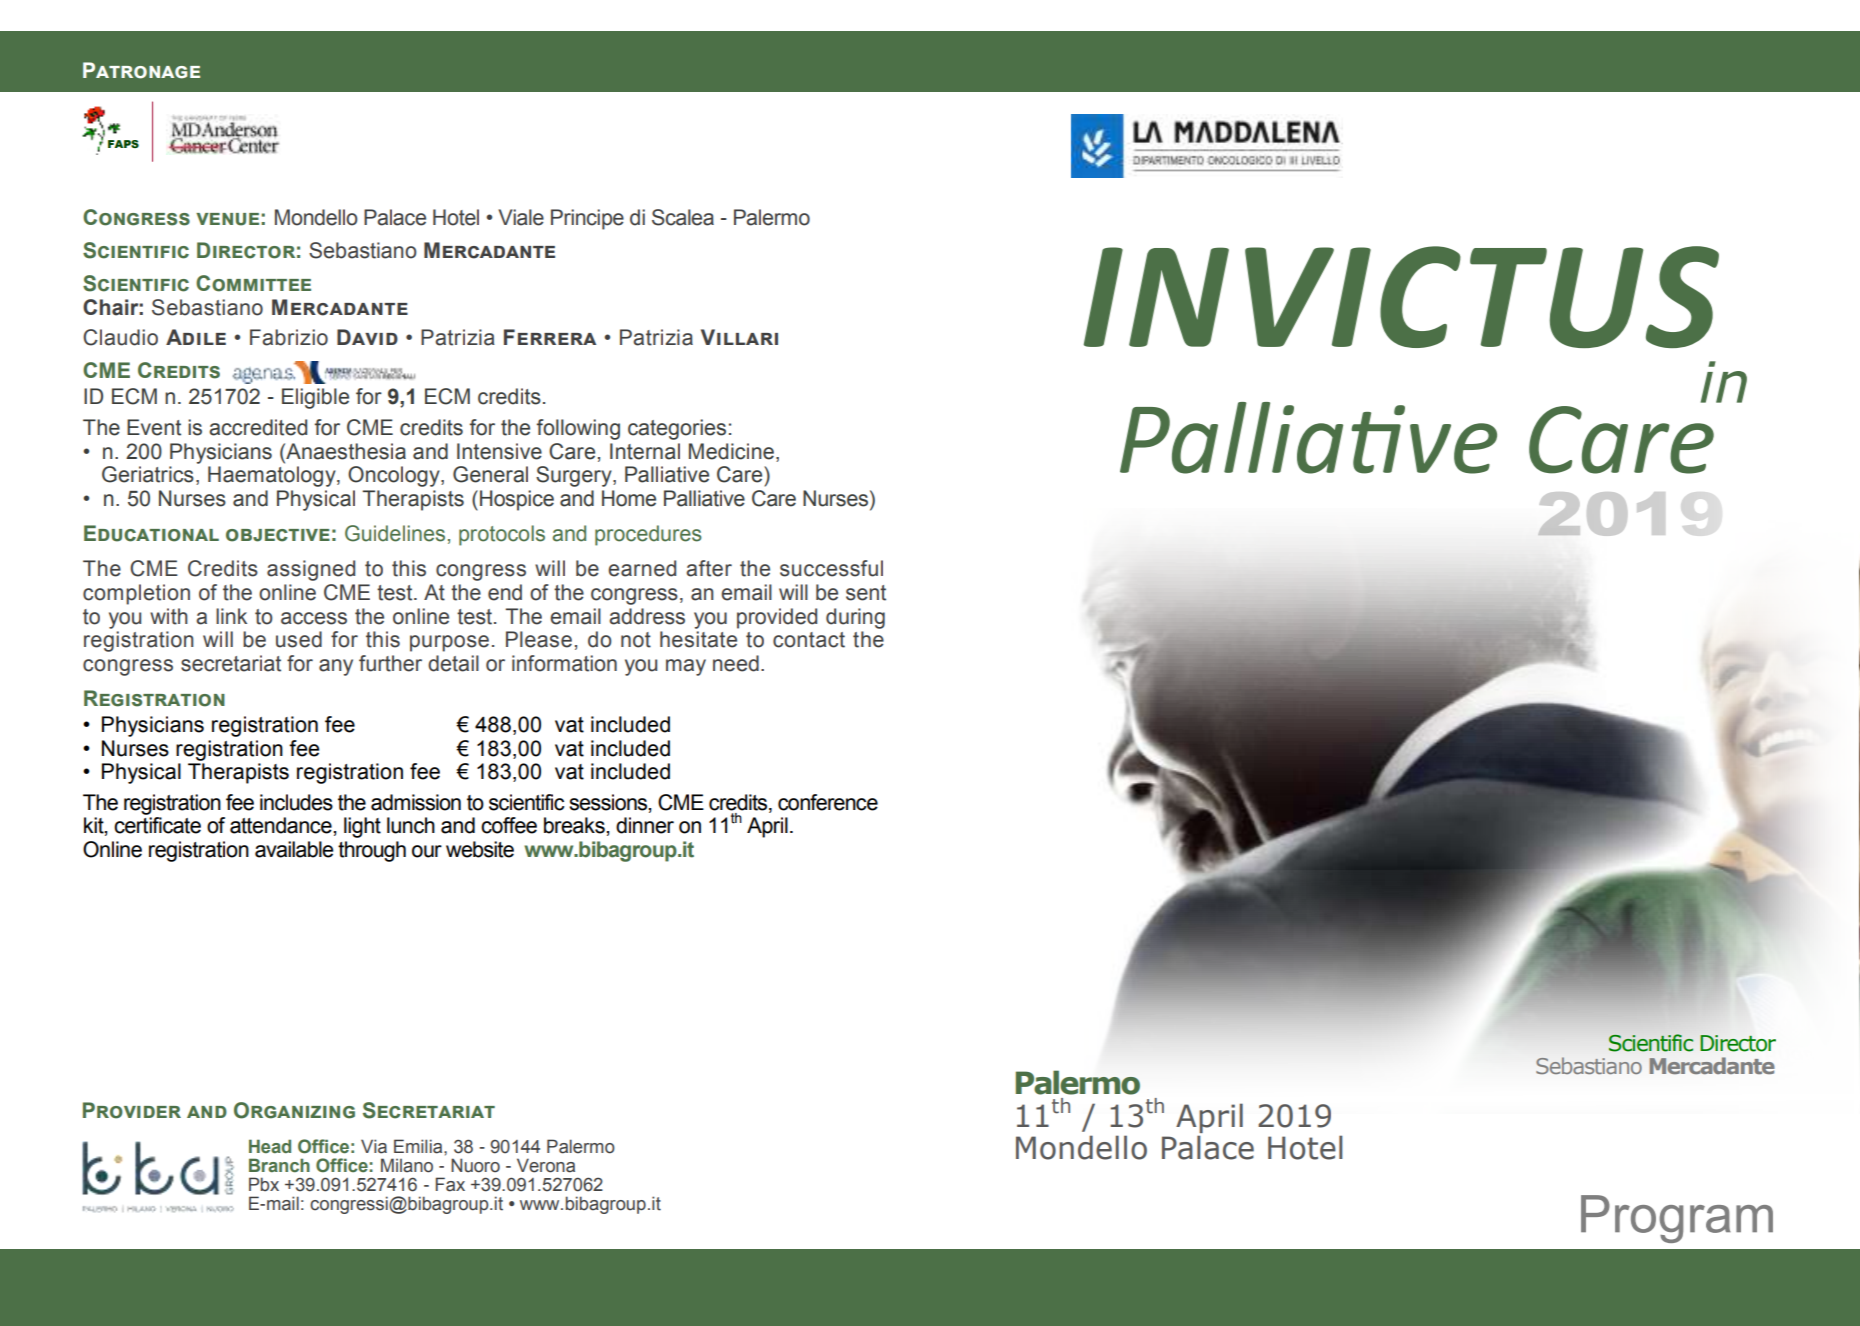 This document has width=1860, height=1326. Describe the element at coordinates (731, 451) in the document. I see `Medicine` at that location.
